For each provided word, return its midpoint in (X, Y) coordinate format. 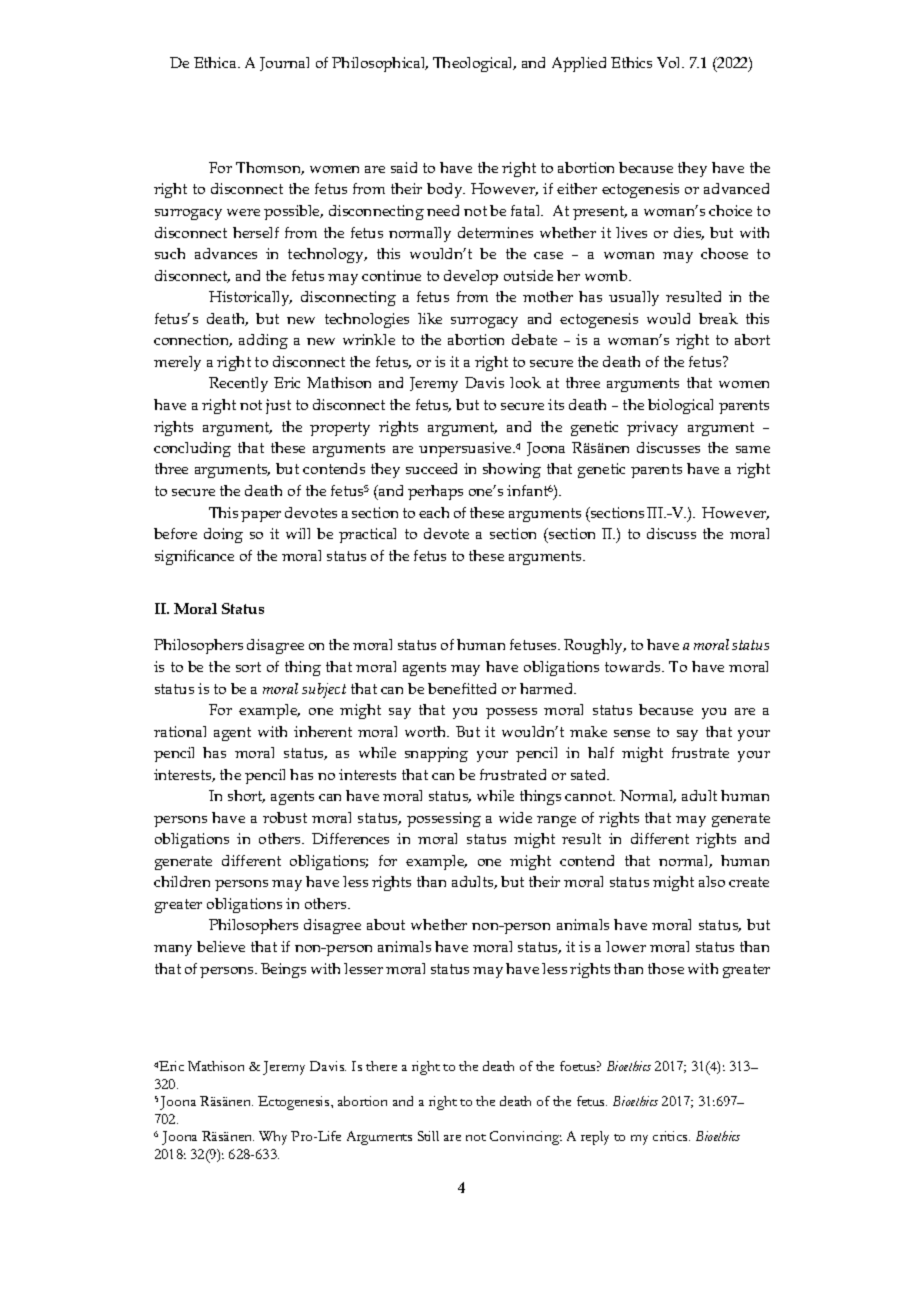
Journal (284, 64)
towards (634, 666)
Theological (474, 64)
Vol (670, 62)
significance (194, 557)
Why (273, 1138)
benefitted (462, 688)
